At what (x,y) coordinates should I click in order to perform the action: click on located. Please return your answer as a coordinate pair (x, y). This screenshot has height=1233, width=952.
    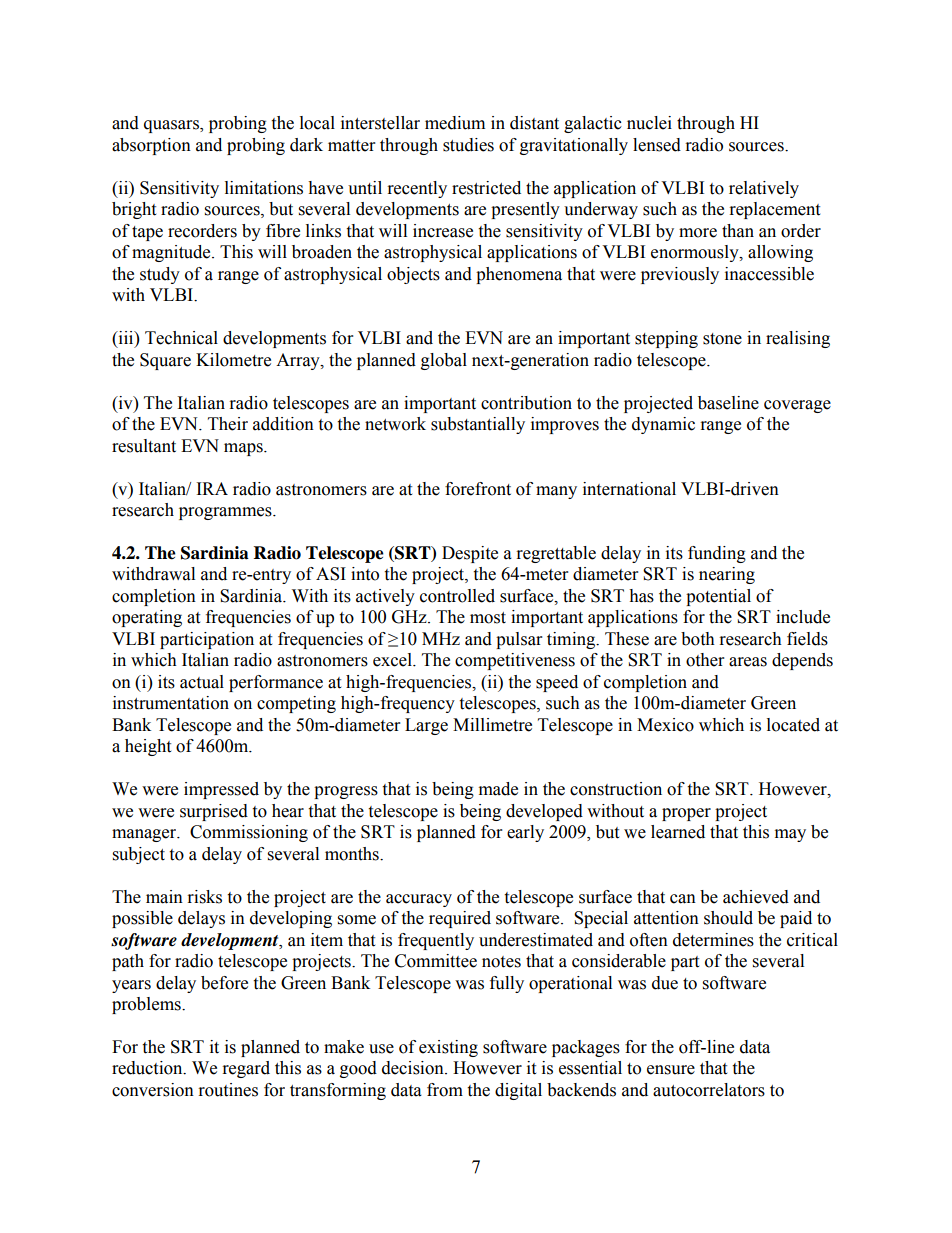
    Looking at the image, I should click on (793, 725).
